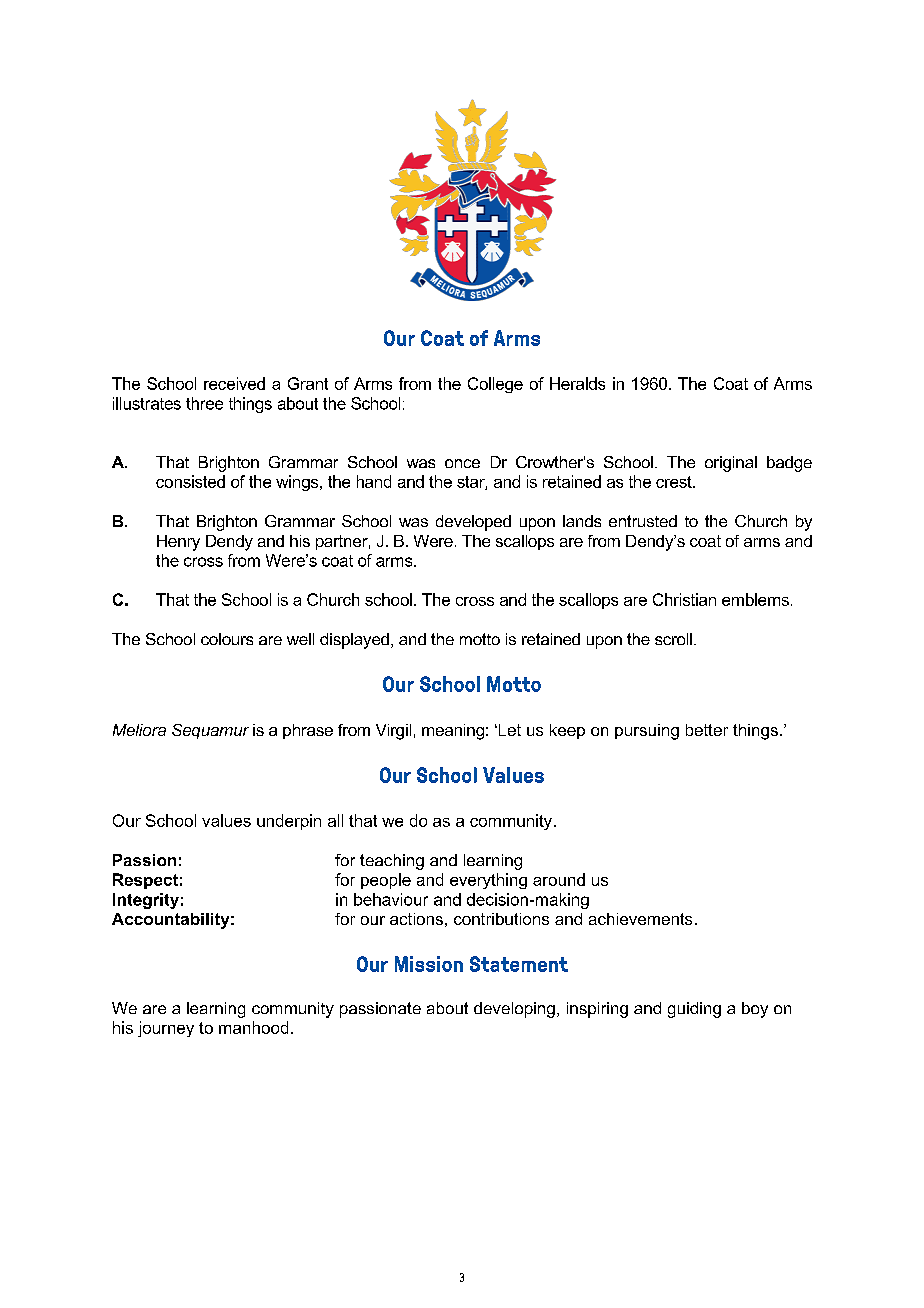  I want to click on College, so click(495, 385).
